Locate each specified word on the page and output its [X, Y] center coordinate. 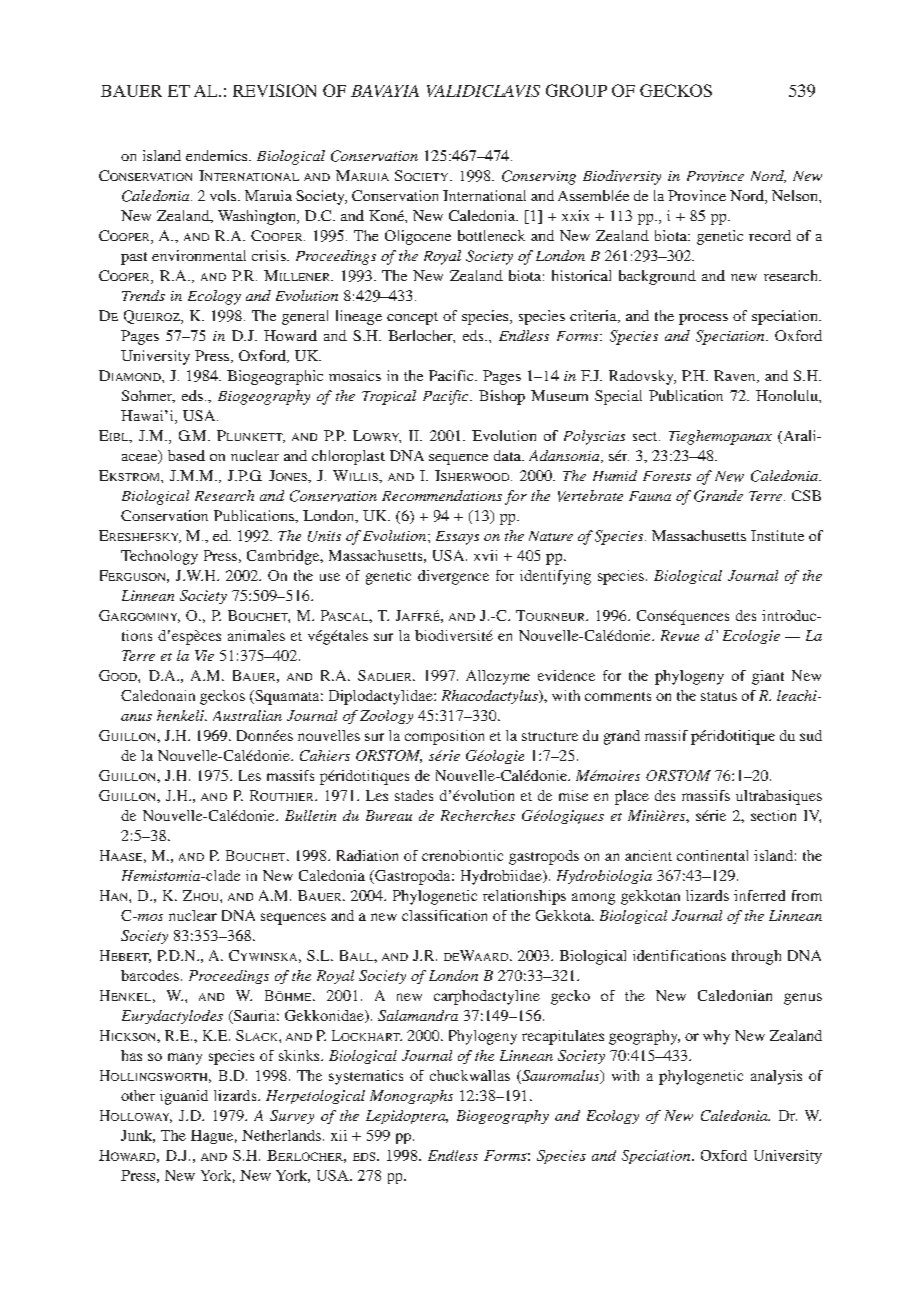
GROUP [576, 90]
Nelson [796, 195]
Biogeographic [275, 377]
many [185, 1059]
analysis [776, 1077]
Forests [667, 476]
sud [811, 735]
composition [444, 737]
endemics [218, 155]
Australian [247, 715]
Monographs [411, 1097]
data [508, 455]
